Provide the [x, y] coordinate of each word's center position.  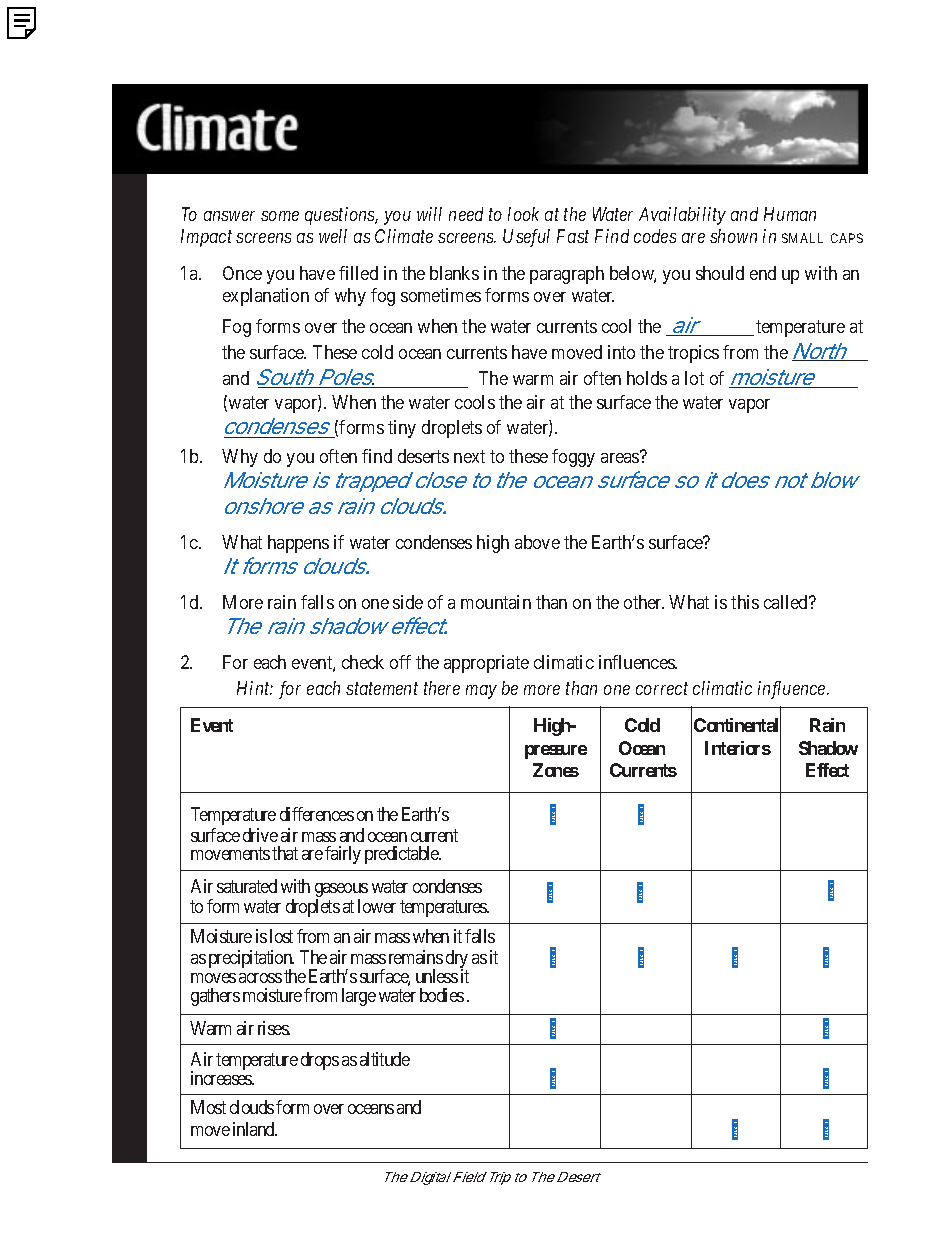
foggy [573, 458]
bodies [442, 995]
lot [694, 378]
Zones [556, 770]
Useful [526, 238]
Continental [737, 726]
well [333, 236]
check [363, 662]
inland [255, 1129]
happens [298, 544]
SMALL [802, 238]
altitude [385, 1059]
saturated [247, 886]
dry [457, 960]
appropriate [486, 664]
